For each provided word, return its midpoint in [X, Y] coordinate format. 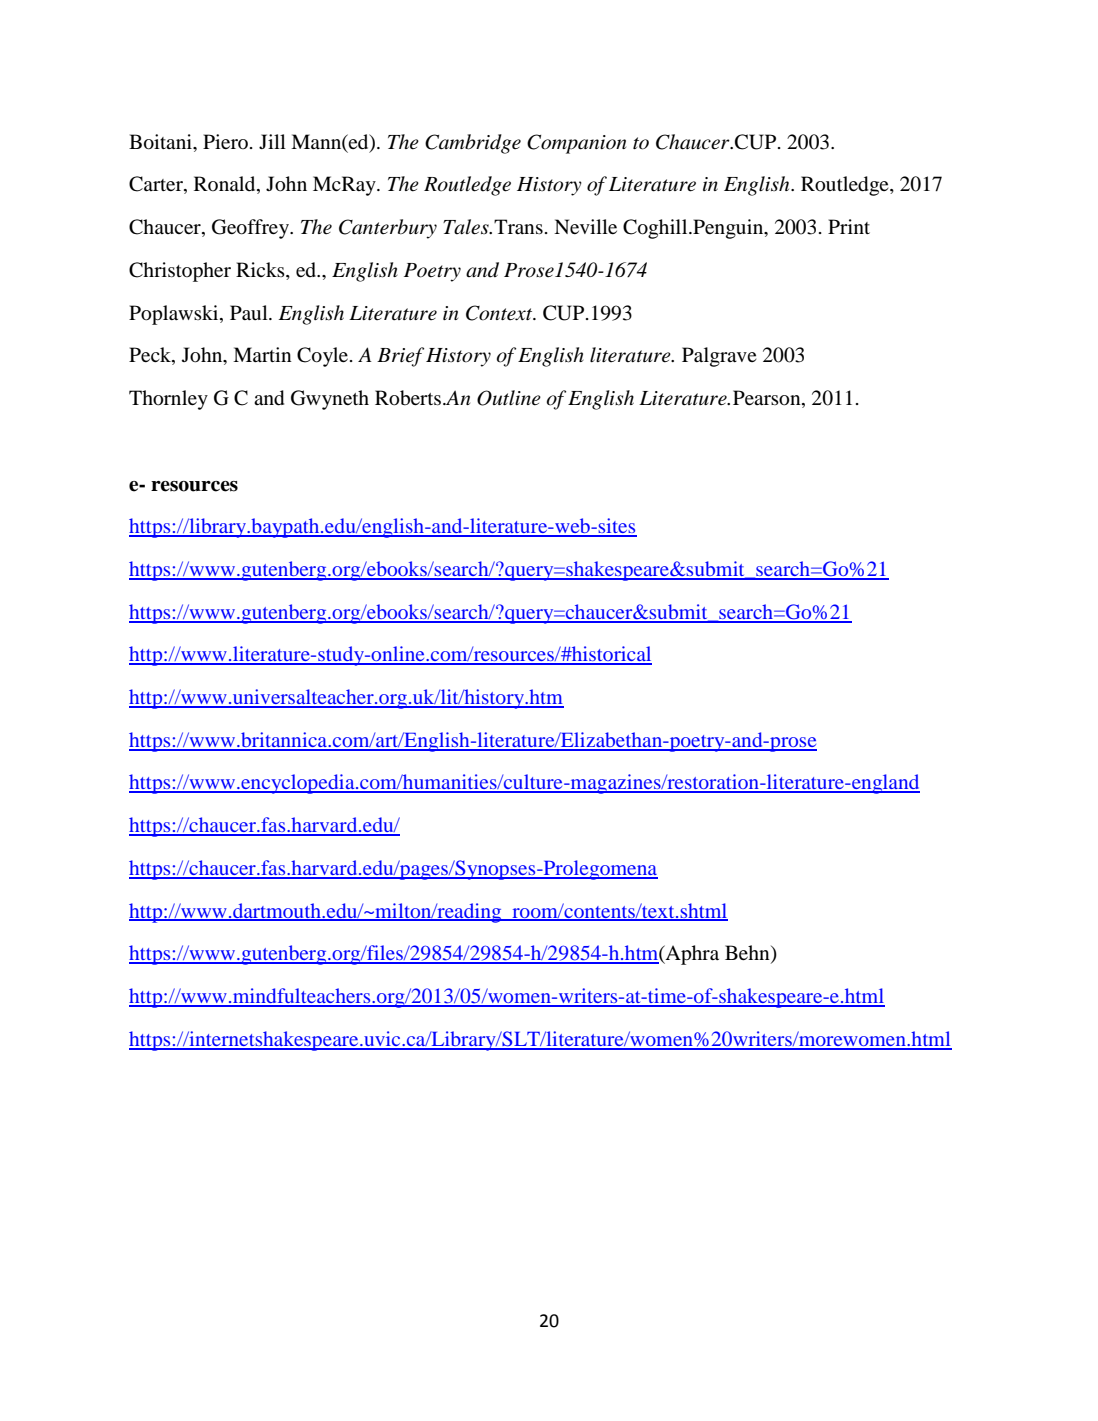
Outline [509, 398]
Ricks [261, 271]
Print [849, 226]
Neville [585, 226]
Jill [272, 141]
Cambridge [473, 144]
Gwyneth [330, 400]
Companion [576, 144]
